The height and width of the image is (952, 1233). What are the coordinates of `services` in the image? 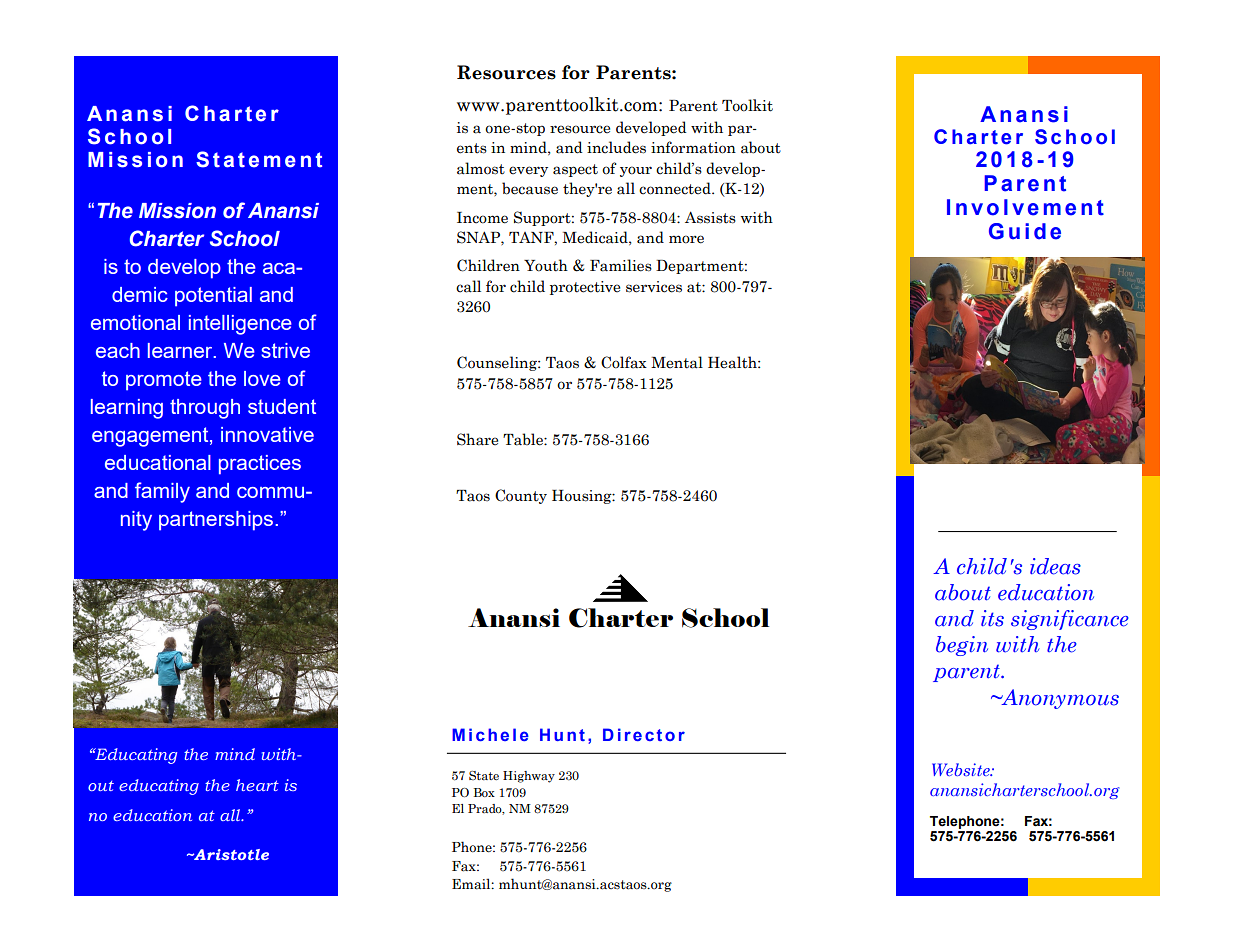 It's located at (654, 287).
